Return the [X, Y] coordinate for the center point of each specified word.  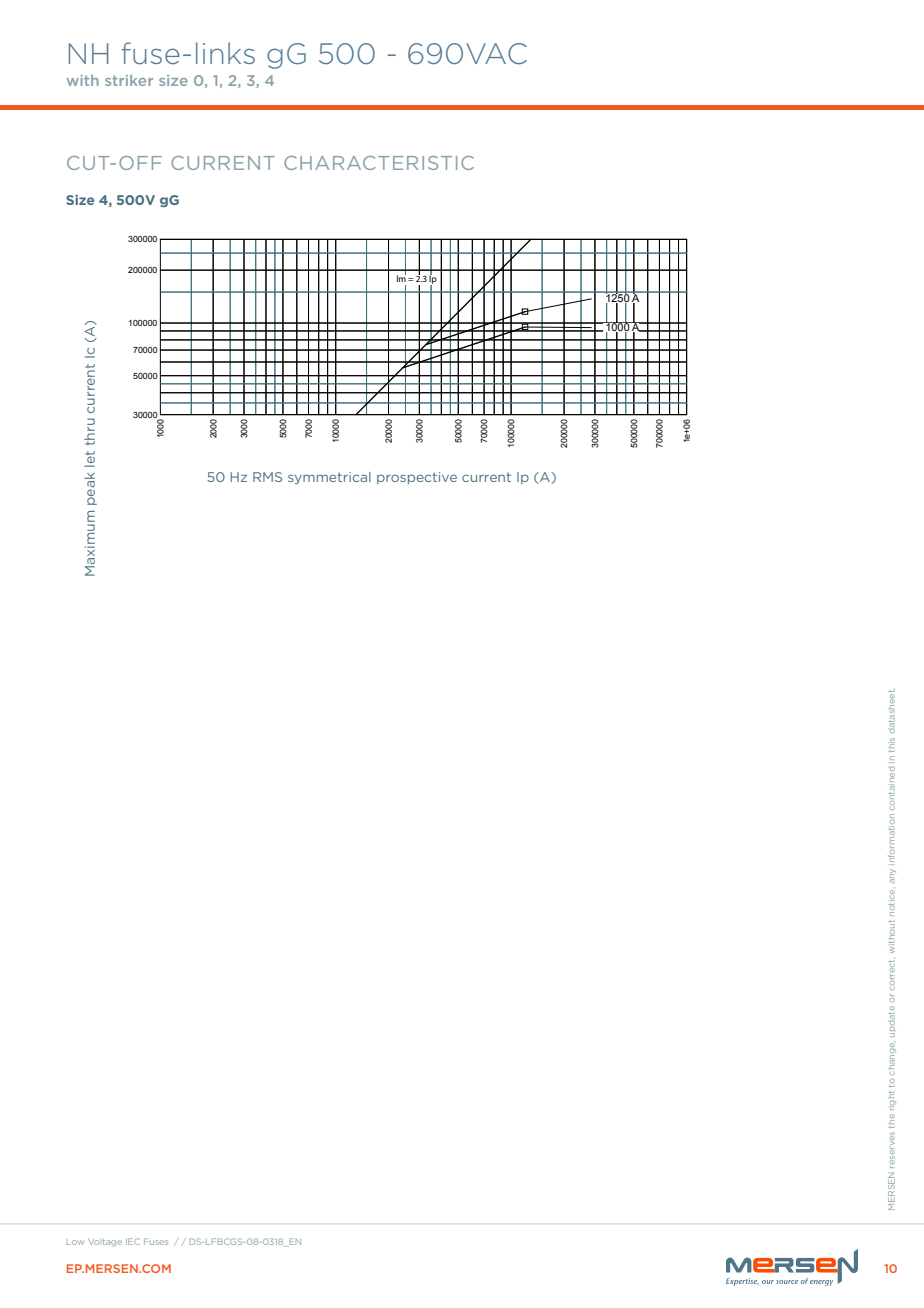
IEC [133, 1241]
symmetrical [329, 478]
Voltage [105, 1243]
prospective [417, 478]
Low [75, 1242]
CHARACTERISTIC [379, 163]
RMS [267, 477]
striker [129, 80]
